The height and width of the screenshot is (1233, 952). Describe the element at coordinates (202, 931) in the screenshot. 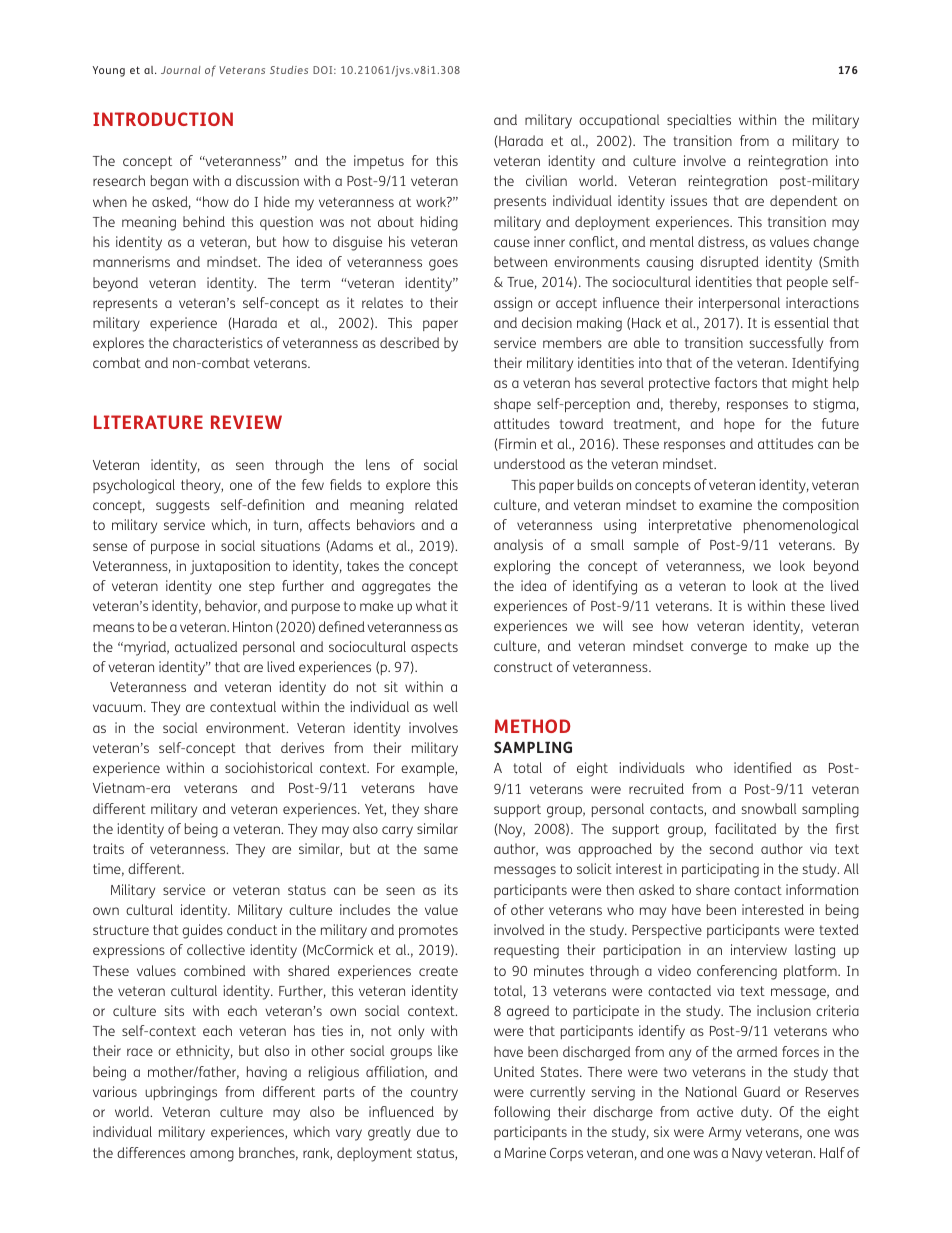

I see `guides` at that location.
